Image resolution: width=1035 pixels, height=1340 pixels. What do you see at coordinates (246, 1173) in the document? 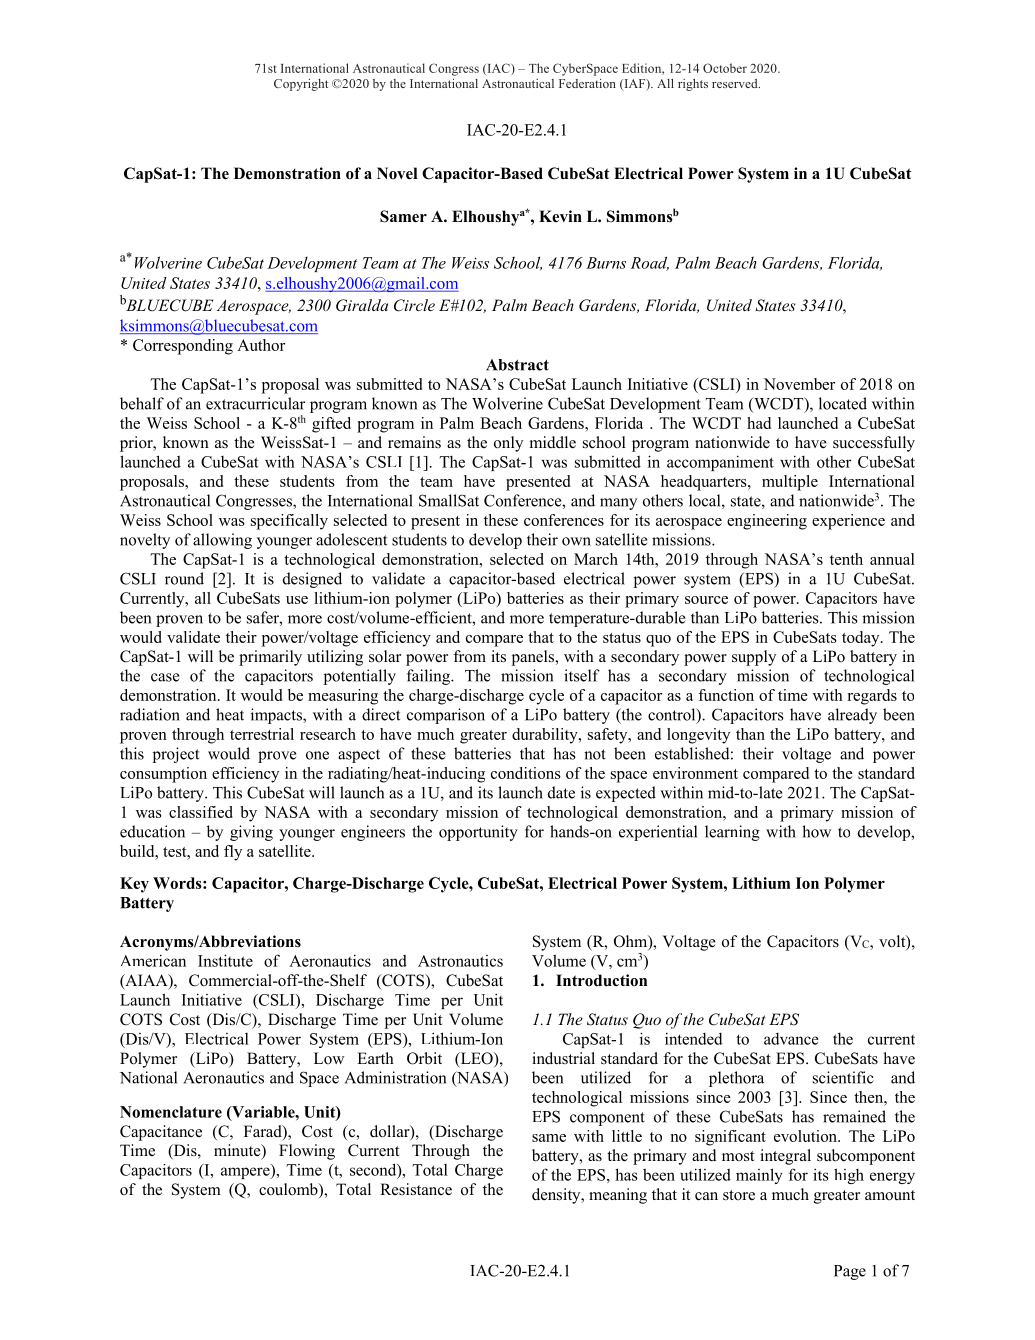
I see `ampere` at bounding box center [246, 1173].
